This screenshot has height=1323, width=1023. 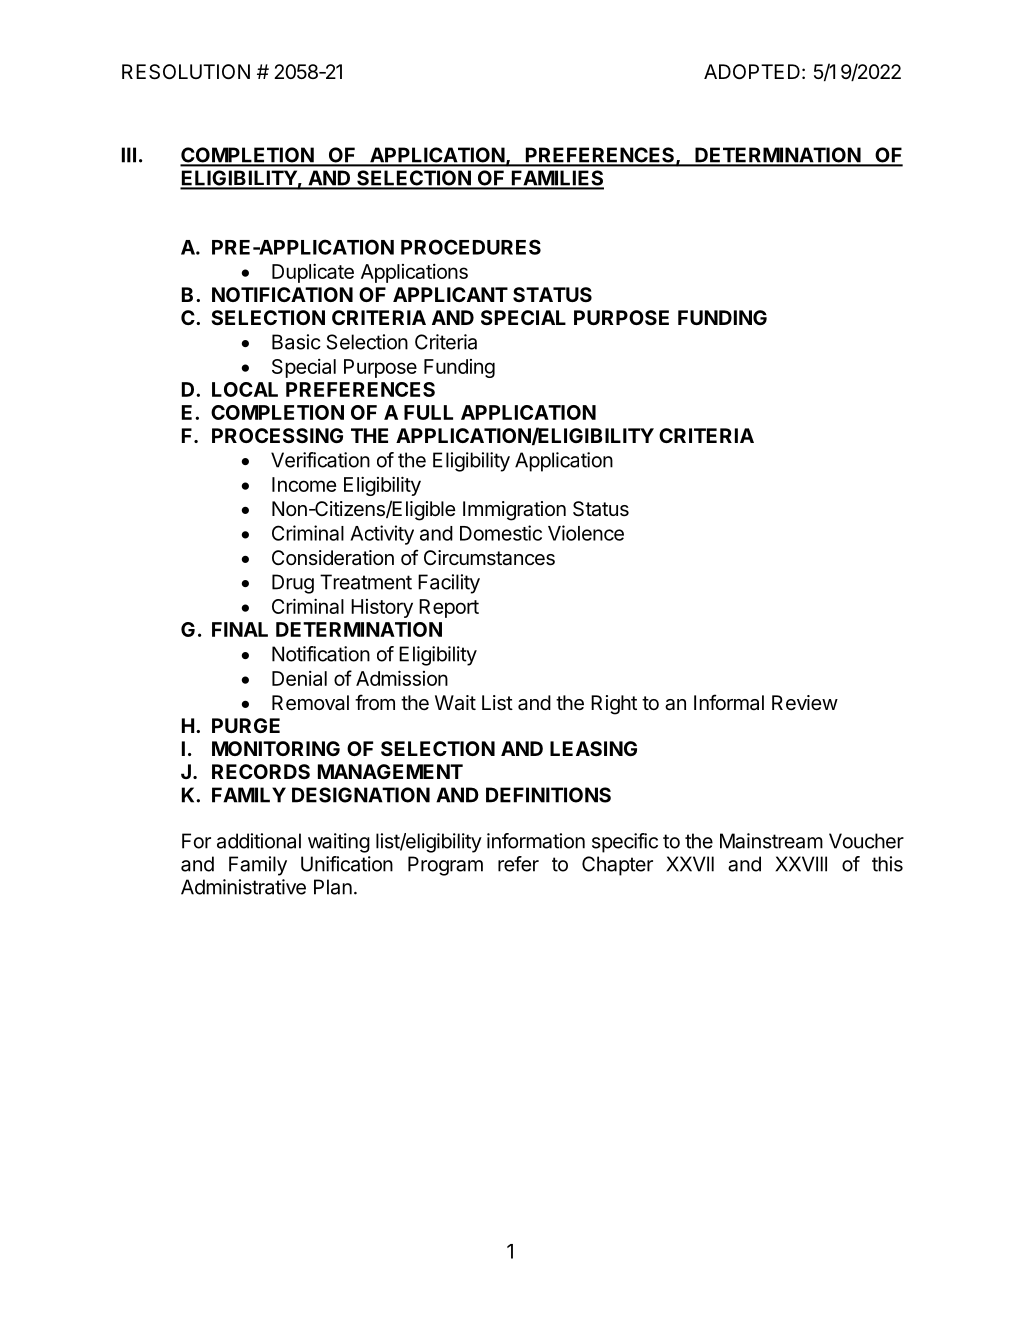 What do you see at coordinates (752, 71) in the screenshot?
I see `ADOPTED` at bounding box center [752, 71].
